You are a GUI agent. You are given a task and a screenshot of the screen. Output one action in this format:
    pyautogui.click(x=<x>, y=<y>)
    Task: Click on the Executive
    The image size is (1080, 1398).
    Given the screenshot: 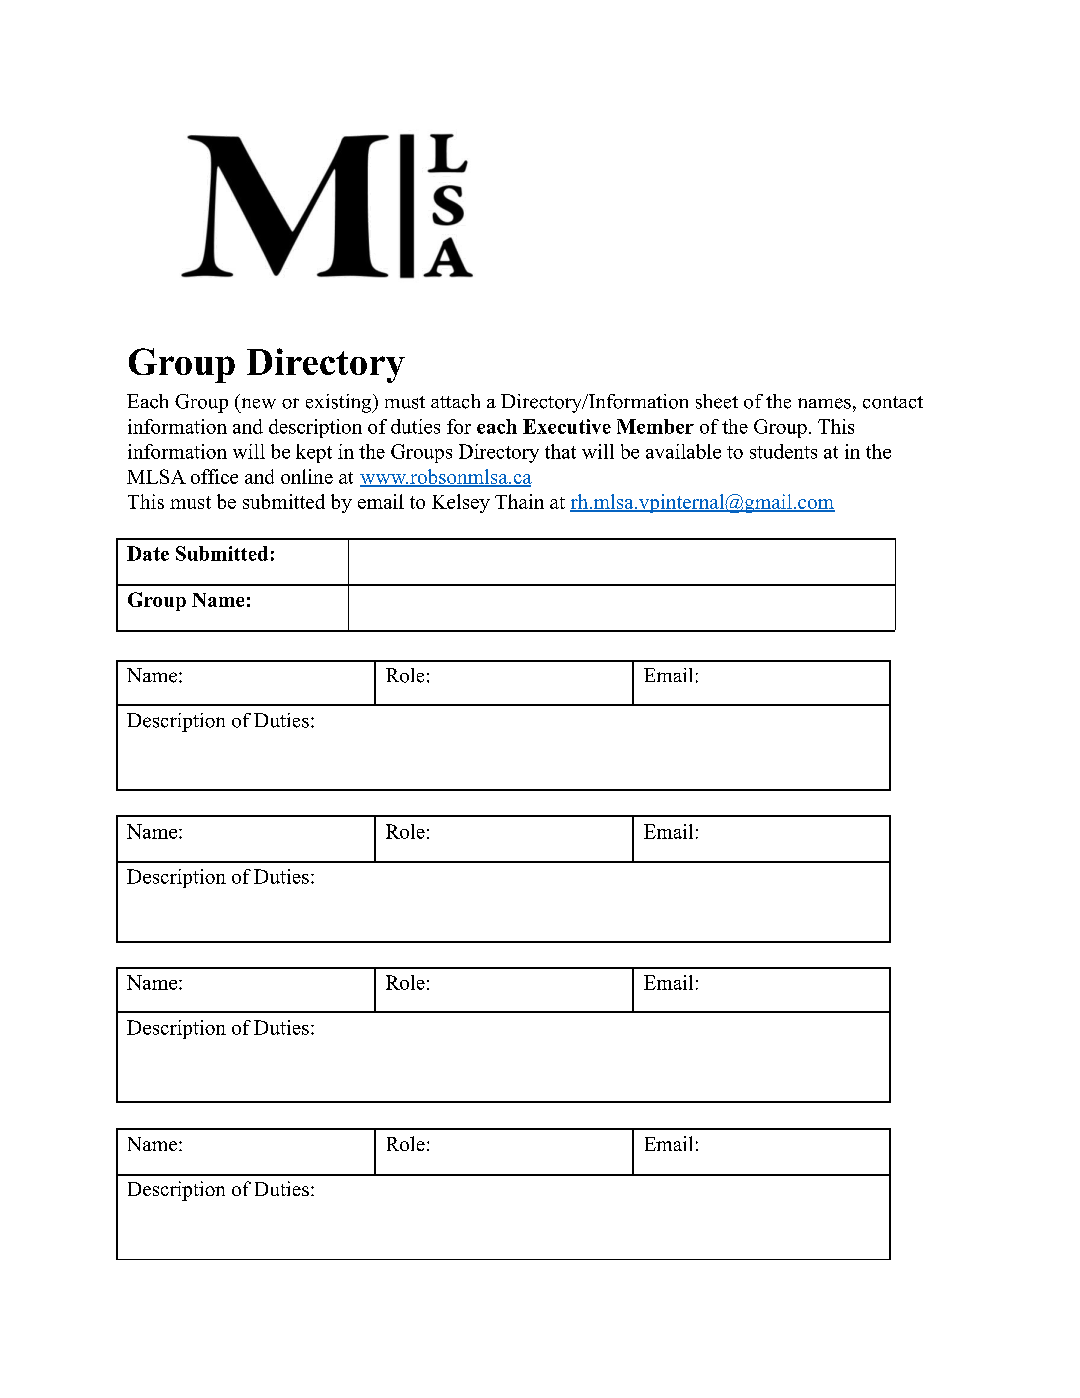 What is the action you would take?
    pyautogui.click(x=567, y=426)
